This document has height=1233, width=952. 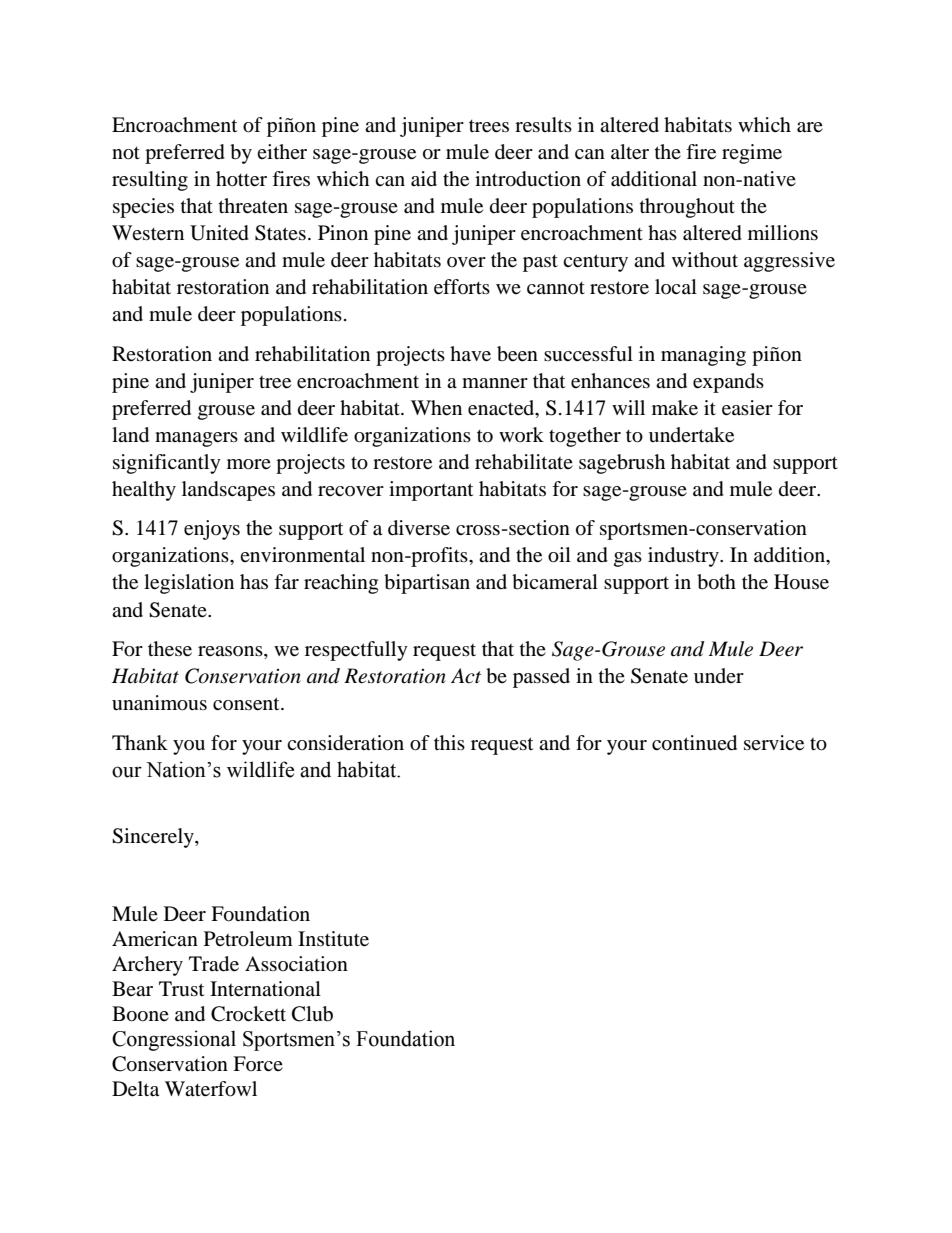 What do you see at coordinates (241, 179) in the document?
I see `hotter` at bounding box center [241, 179].
